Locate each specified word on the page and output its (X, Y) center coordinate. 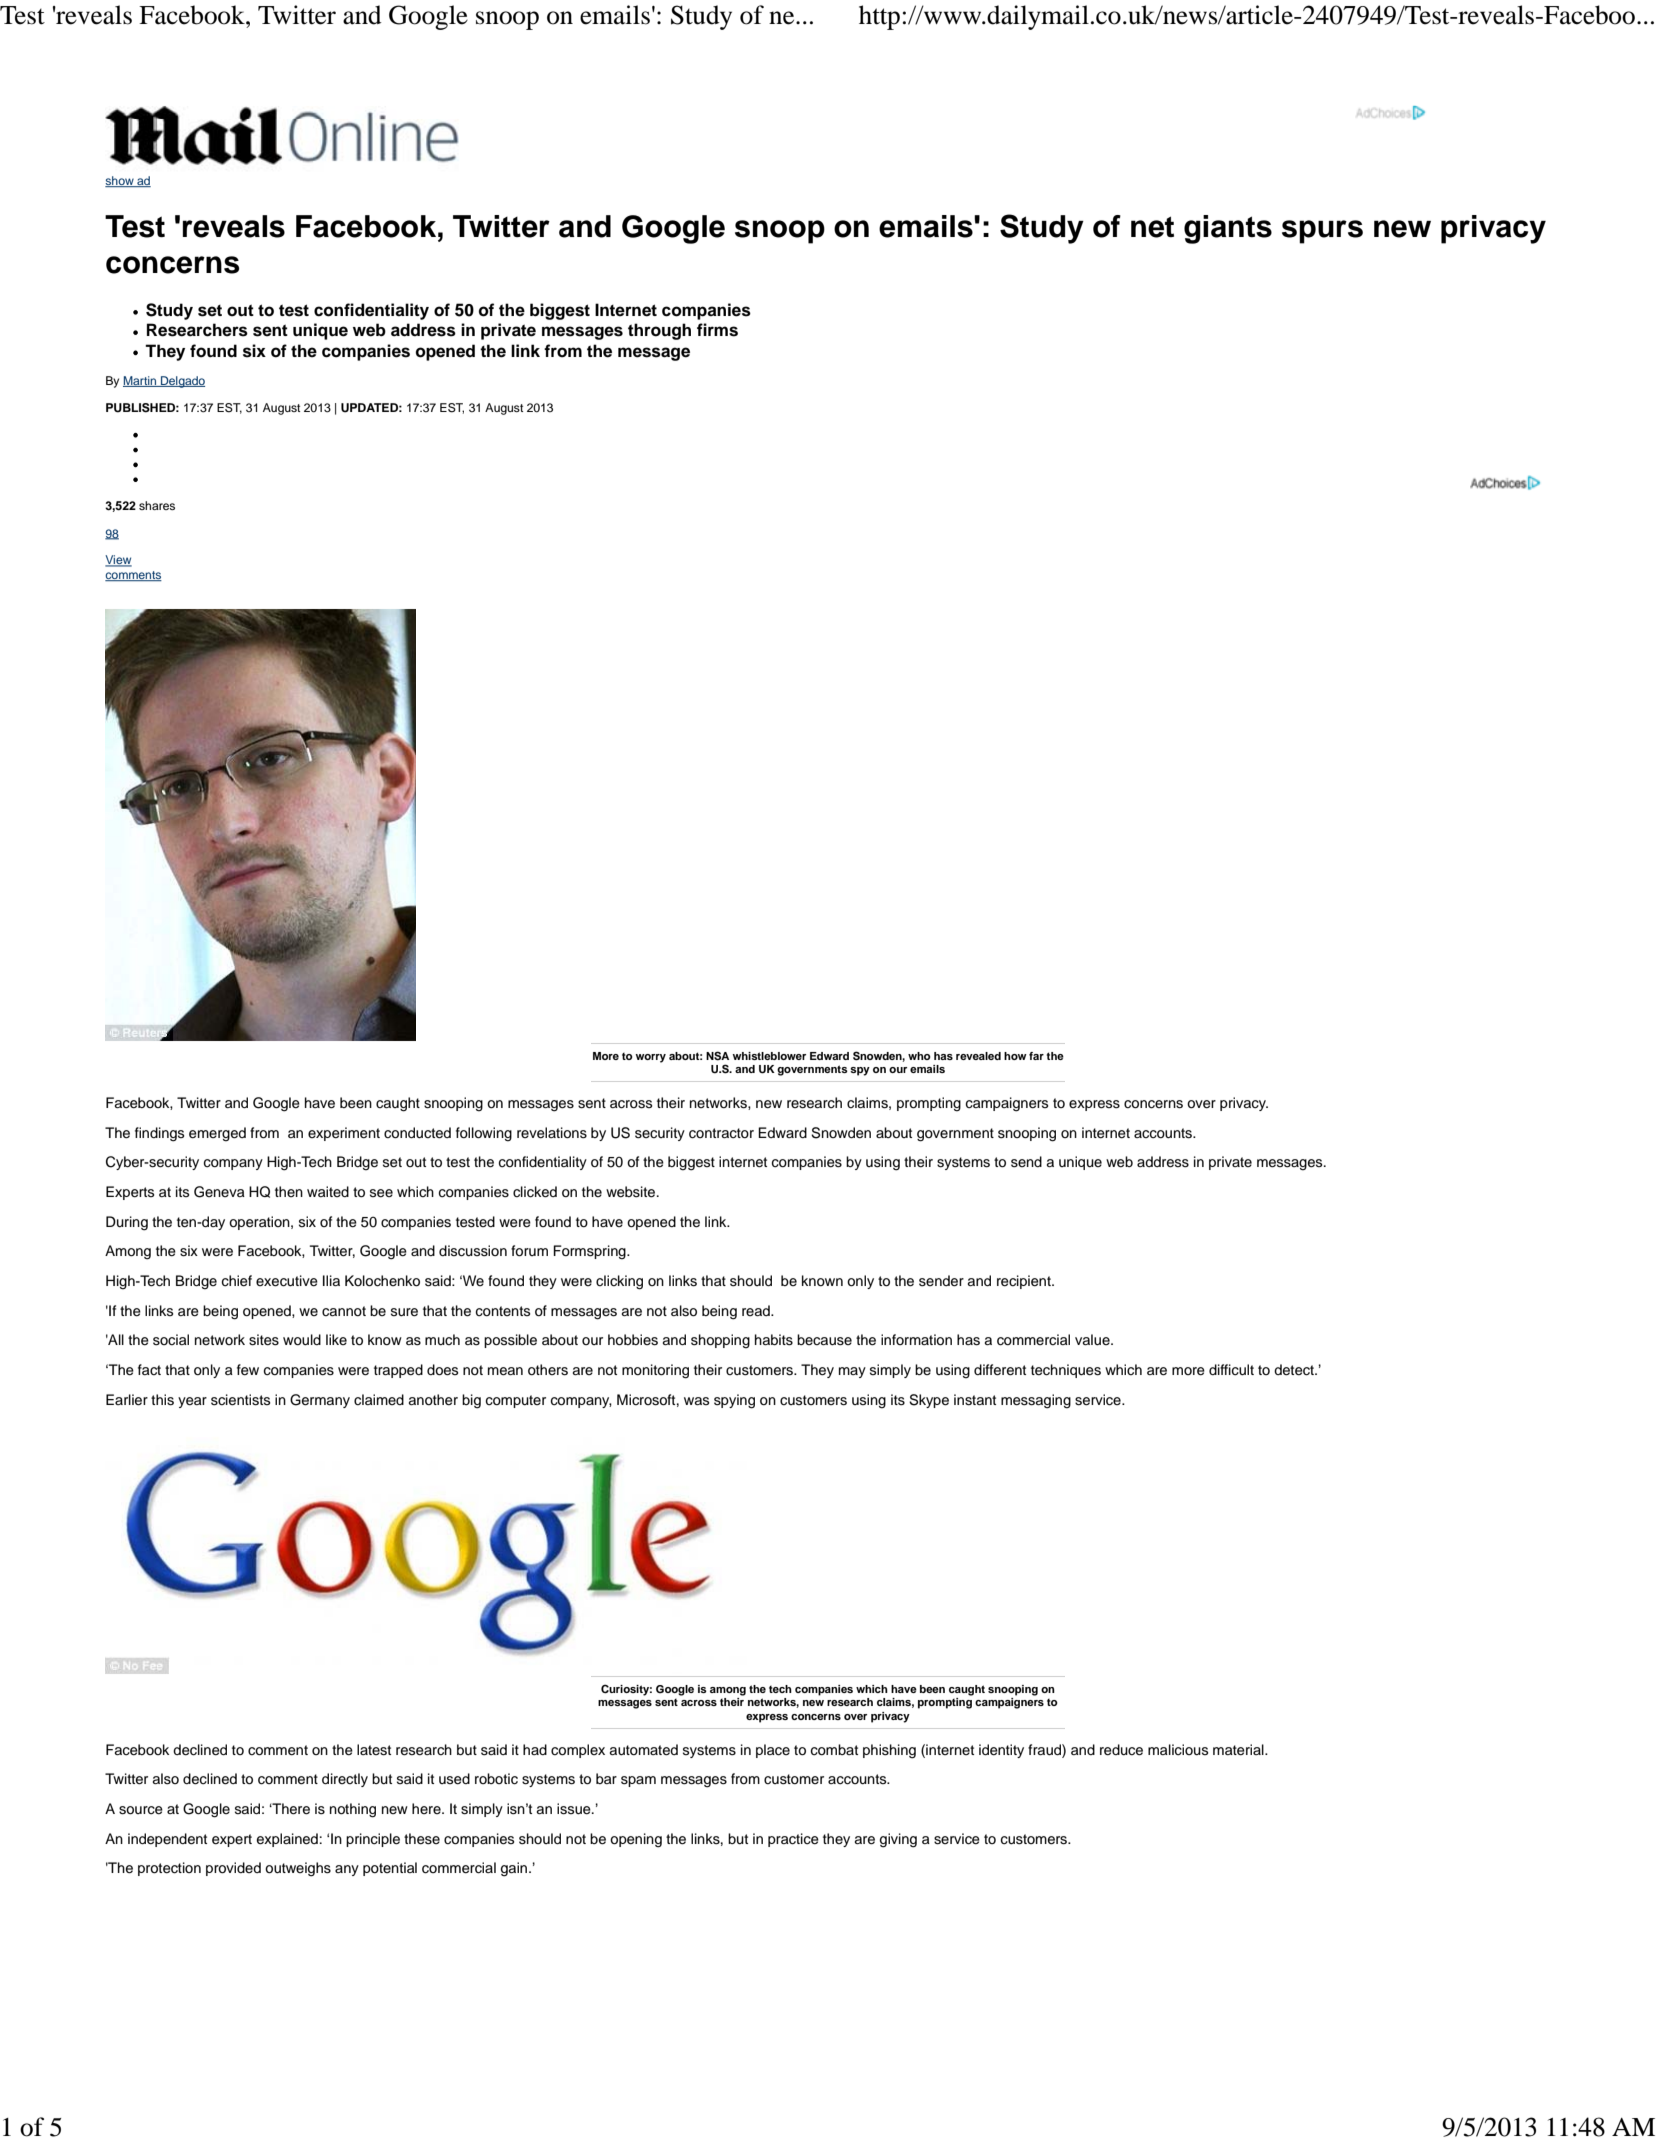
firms (717, 330)
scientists (240, 1400)
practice (793, 1840)
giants (1228, 229)
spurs (1322, 232)
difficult (1231, 1370)
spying (734, 1401)
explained (287, 1840)
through (659, 331)
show (120, 181)
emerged (217, 1134)
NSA (717, 1056)
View (118, 561)
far (1036, 1056)
